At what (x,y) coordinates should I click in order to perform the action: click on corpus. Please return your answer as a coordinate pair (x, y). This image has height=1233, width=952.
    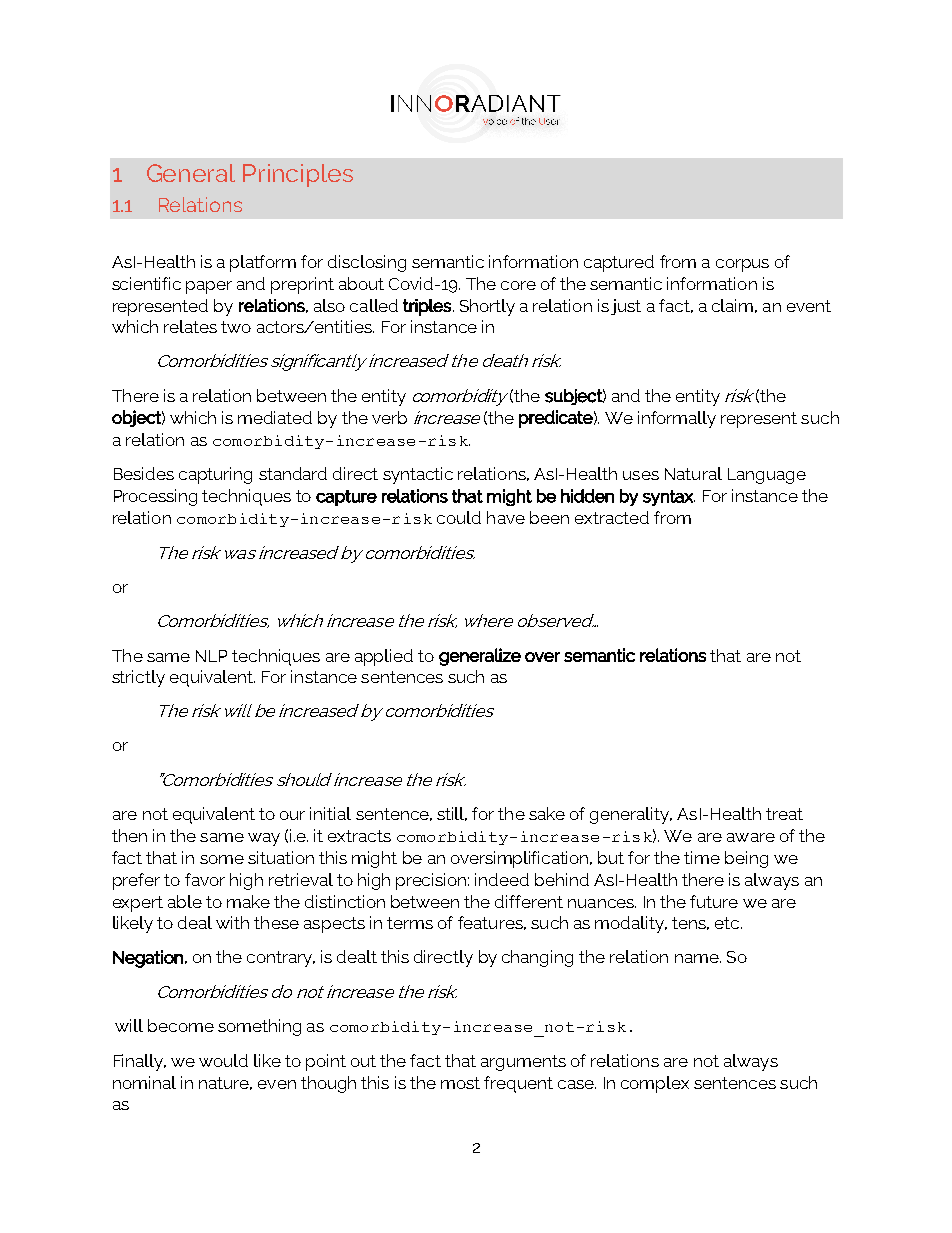
    Looking at the image, I should click on (742, 265).
